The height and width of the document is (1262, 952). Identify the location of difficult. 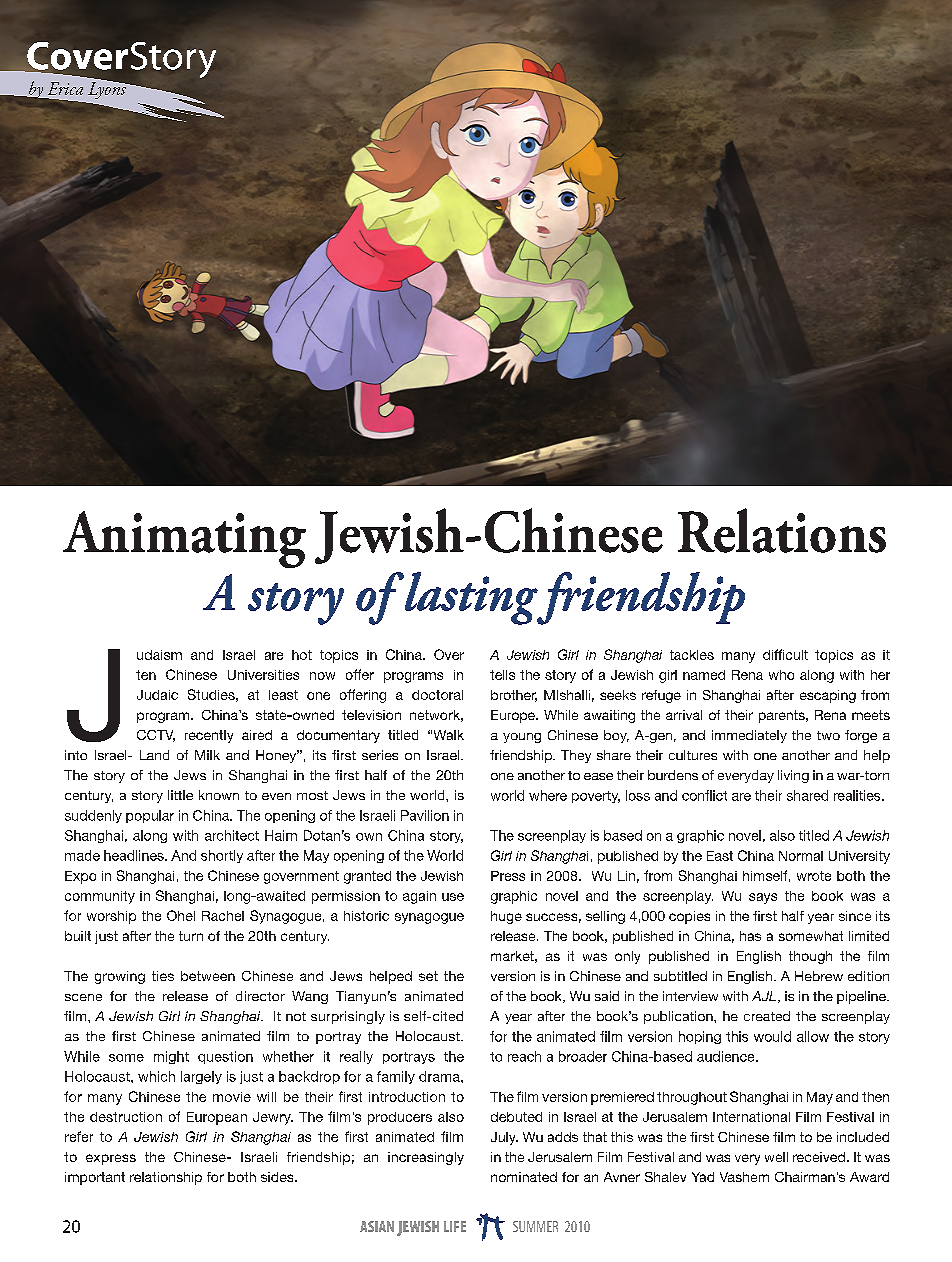
(785, 654).
